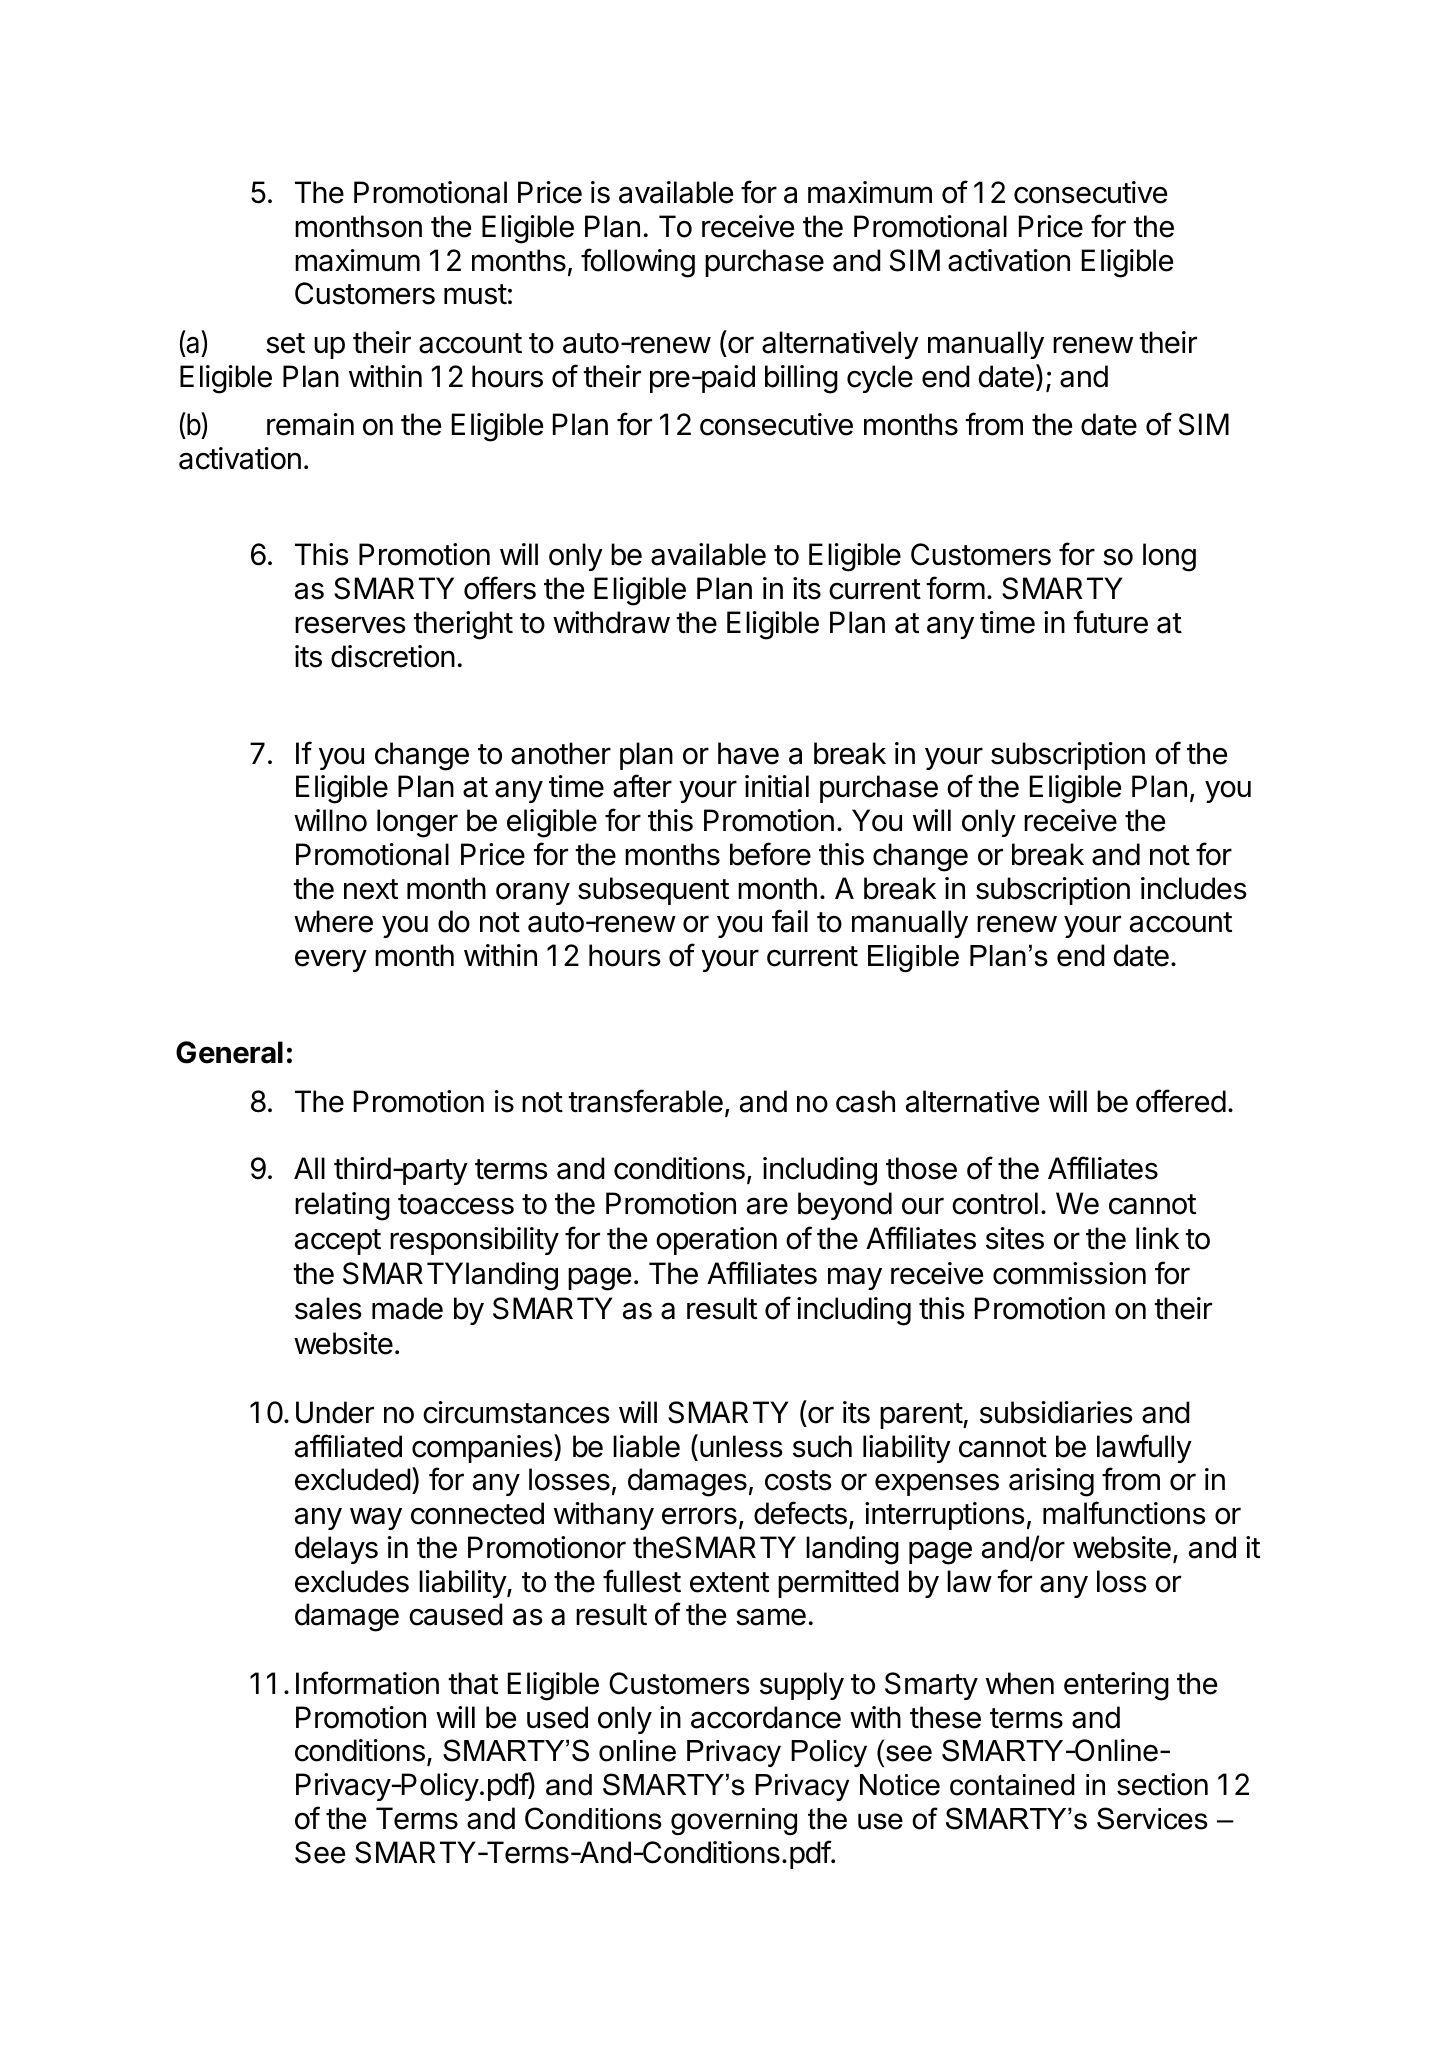  Describe the element at coordinates (645, 1101) in the document. I see `transferable` at that location.
